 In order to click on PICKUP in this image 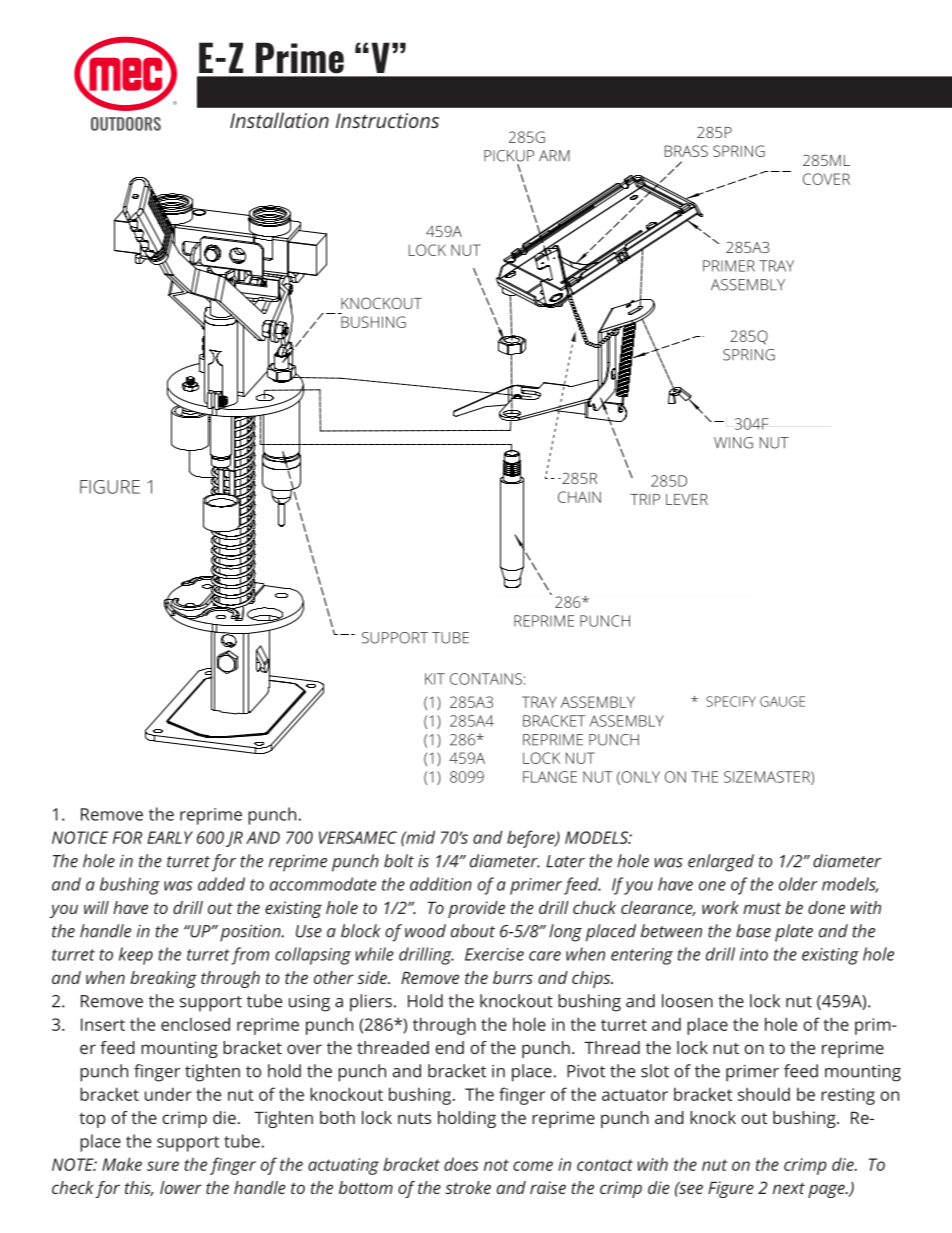, I will do `click(509, 156)`.
